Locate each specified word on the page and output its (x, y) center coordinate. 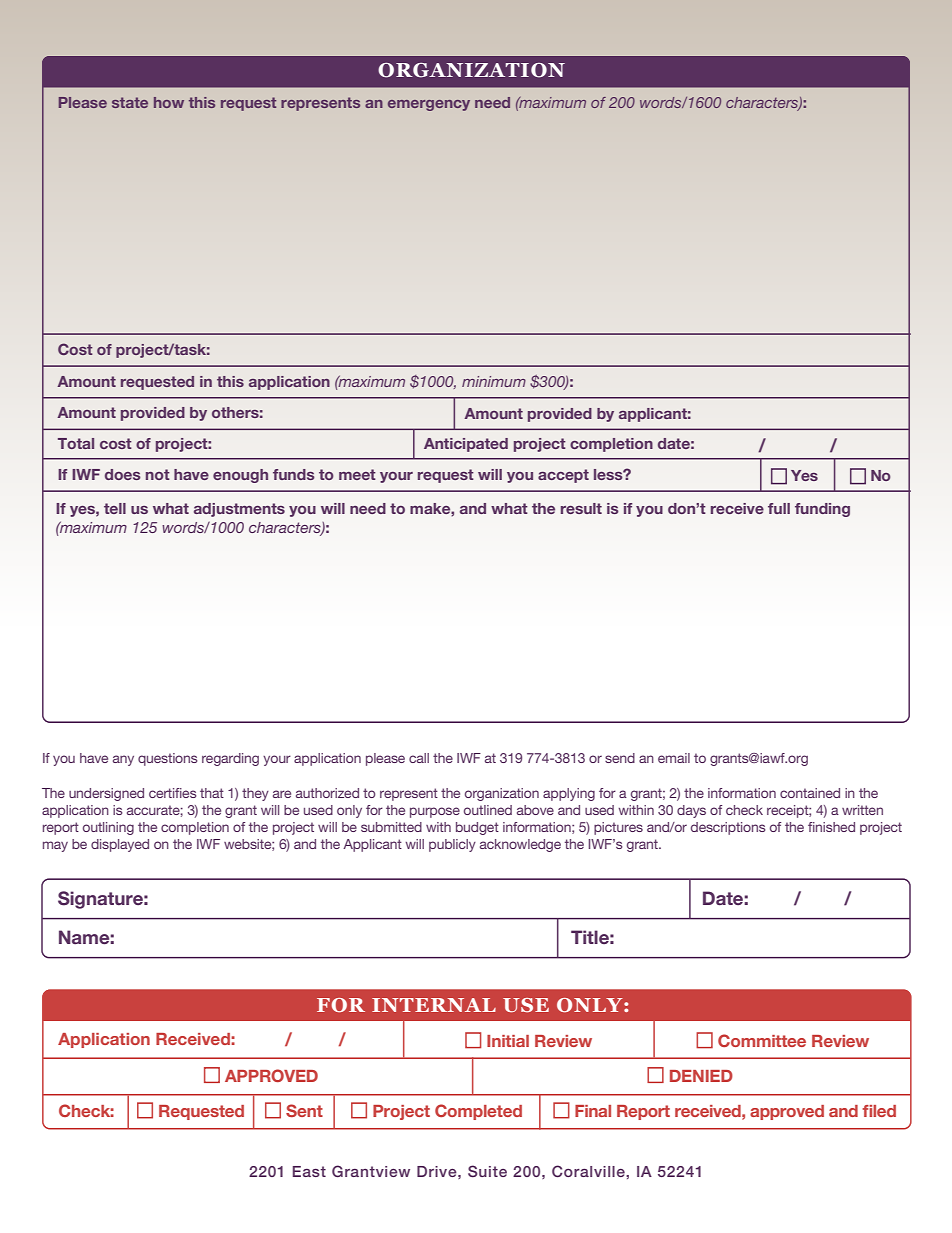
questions (168, 759)
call (419, 758)
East (309, 1171)
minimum (494, 381)
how (169, 102)
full (779, 508)
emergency (429, 105)
